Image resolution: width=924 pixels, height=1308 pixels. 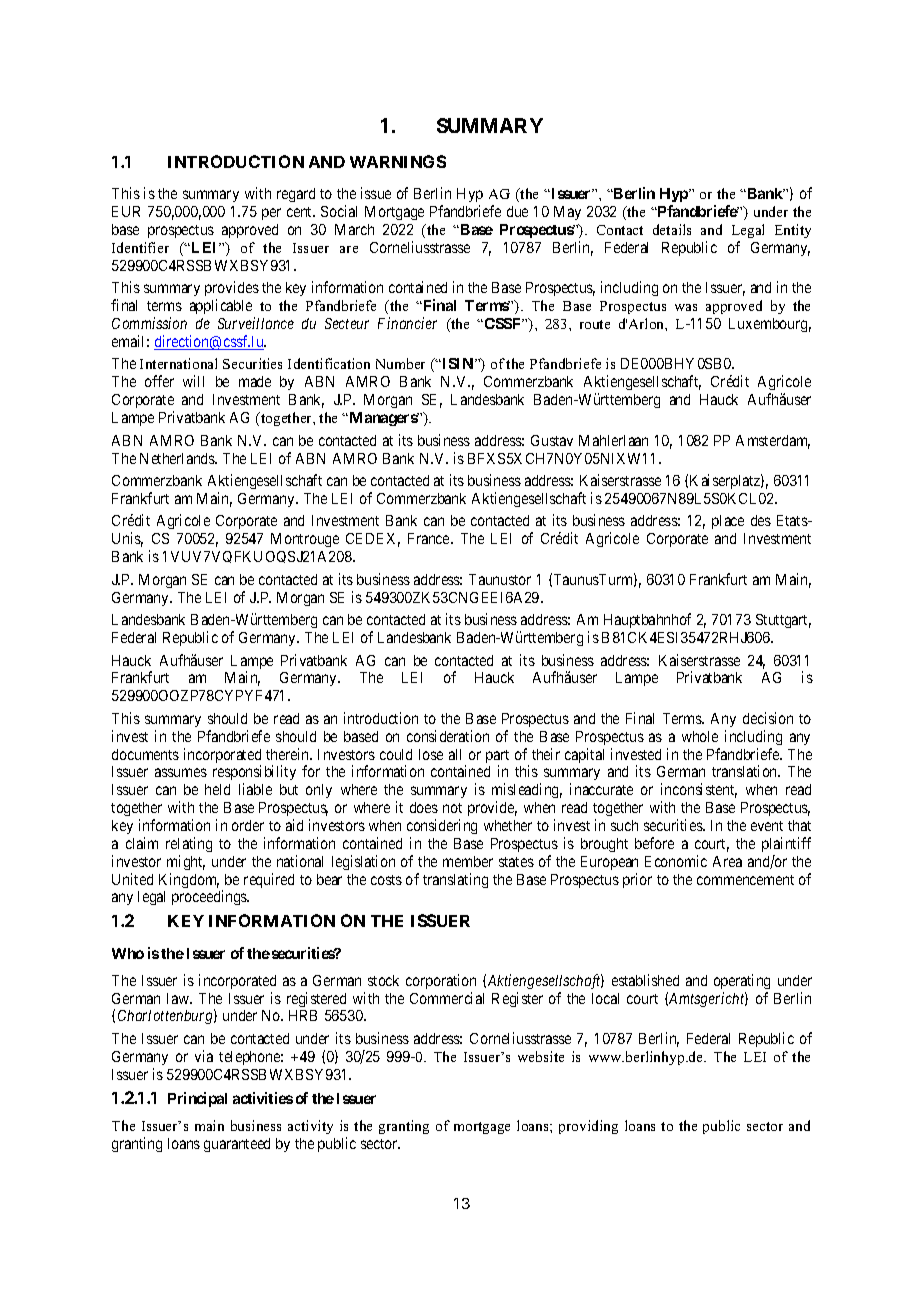 What do you see at coordinates (699, 790) in the page?
I see `inconsistent` at bounding box center [699, 790].
